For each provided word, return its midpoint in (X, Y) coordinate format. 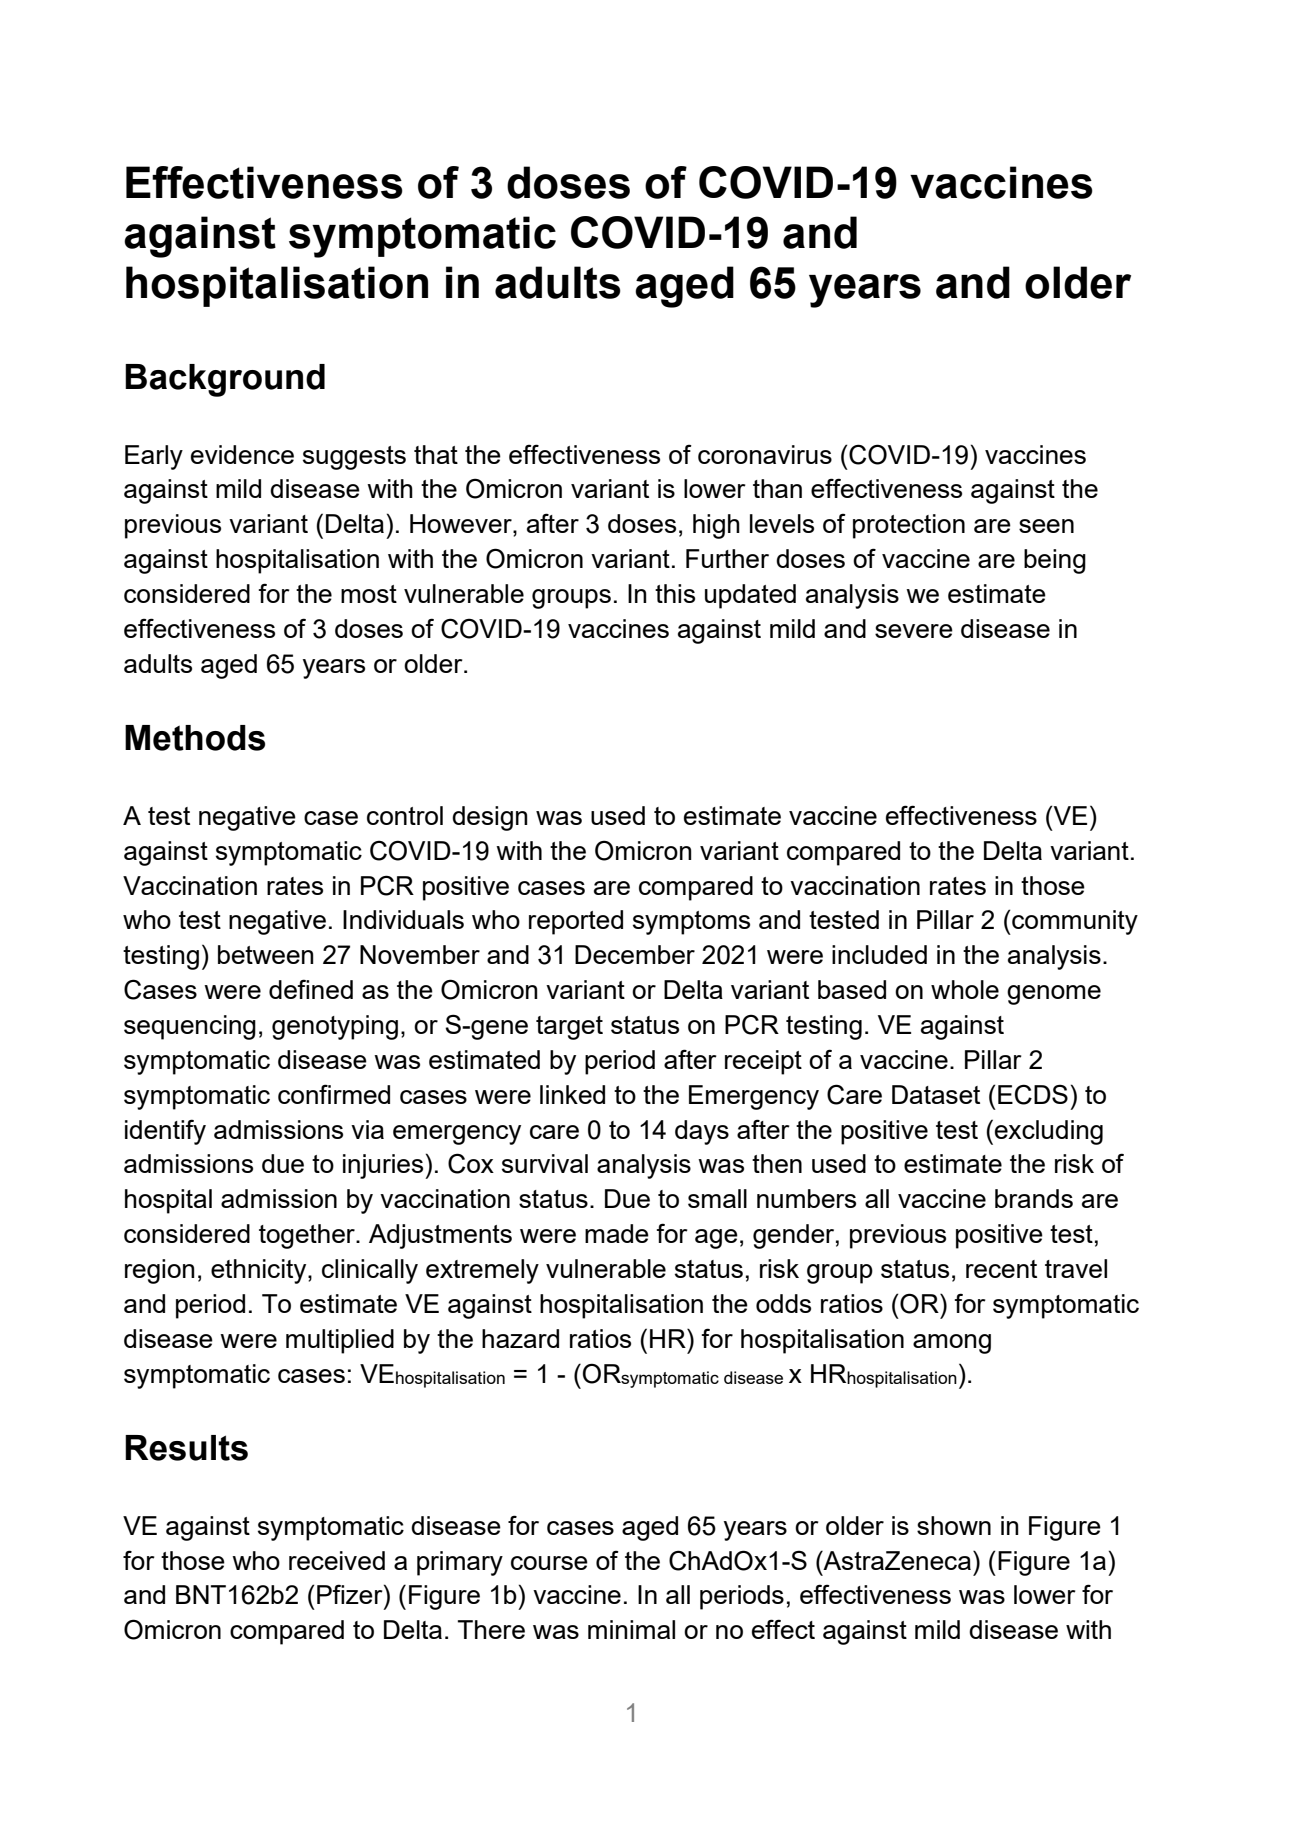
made (617, 1233)
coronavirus (765, 454)
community (1074, 922)
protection (909, 526)
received (337, 1560)
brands (1034, 1198)
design (490, 818)
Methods (195, 738)
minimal (631, 1629)
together (308, 1236)
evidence (242, 454)
